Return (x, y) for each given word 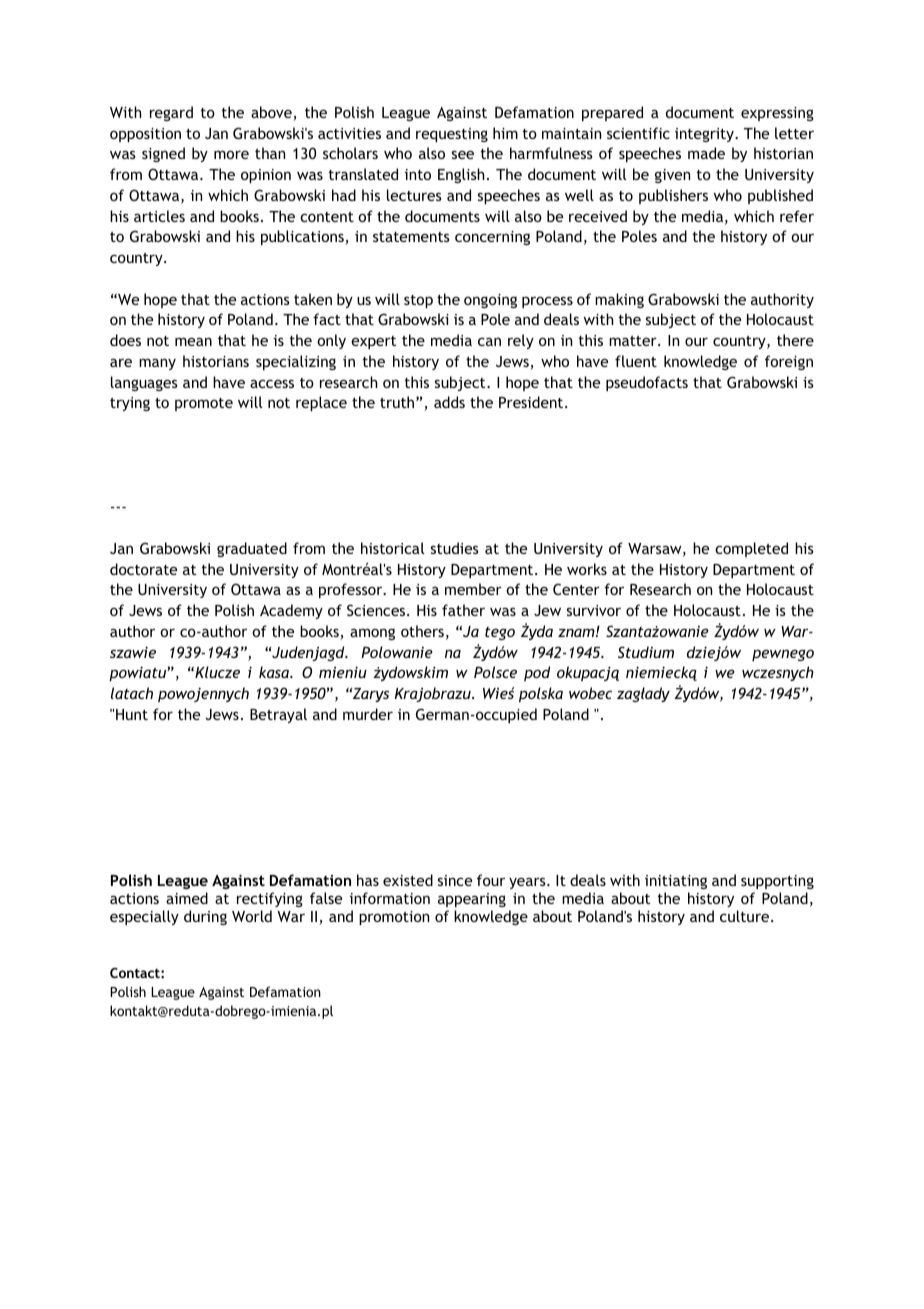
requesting (452, 135)
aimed (187, 898)
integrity (705, 135)
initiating (676, 882)
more (231, 154)
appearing (472, 900)
